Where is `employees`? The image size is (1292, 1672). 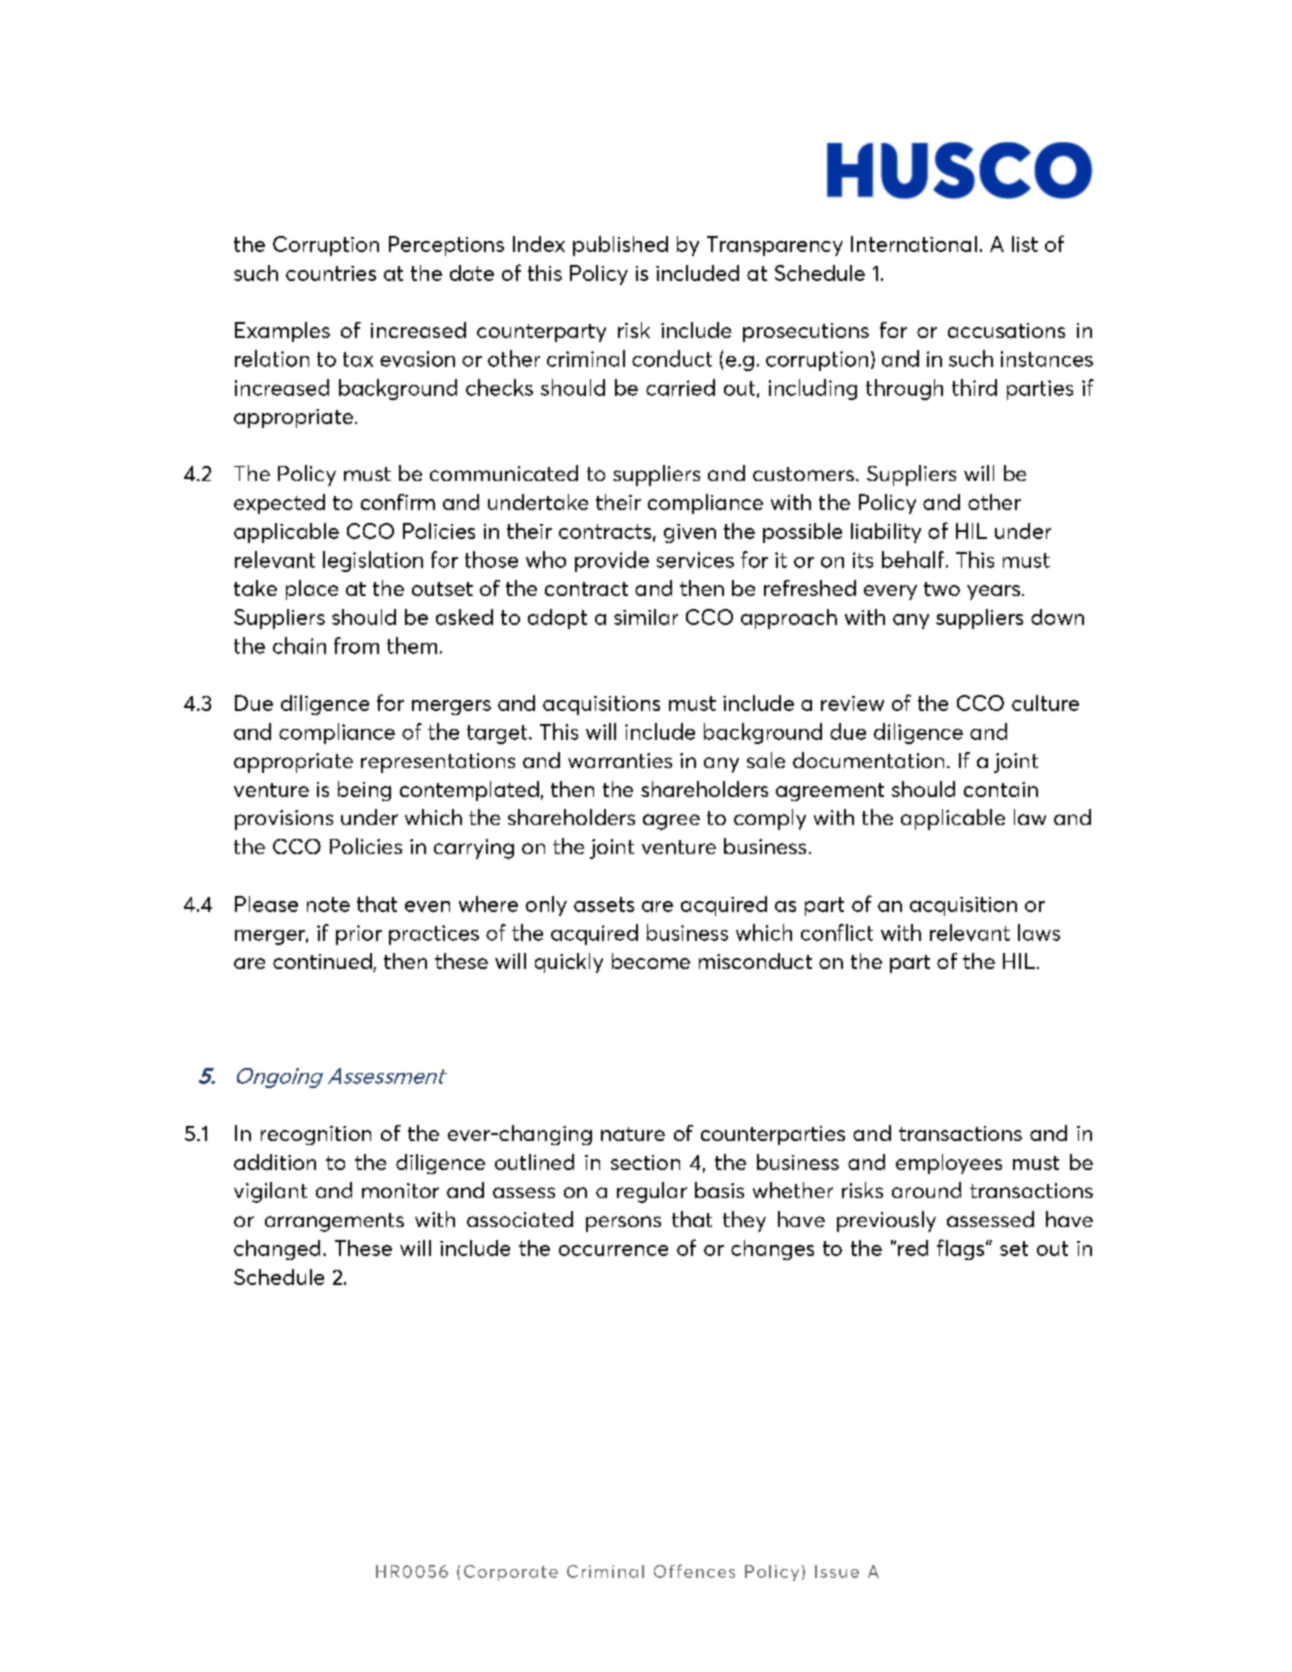
employees is located at coordinates (949, 1164).
